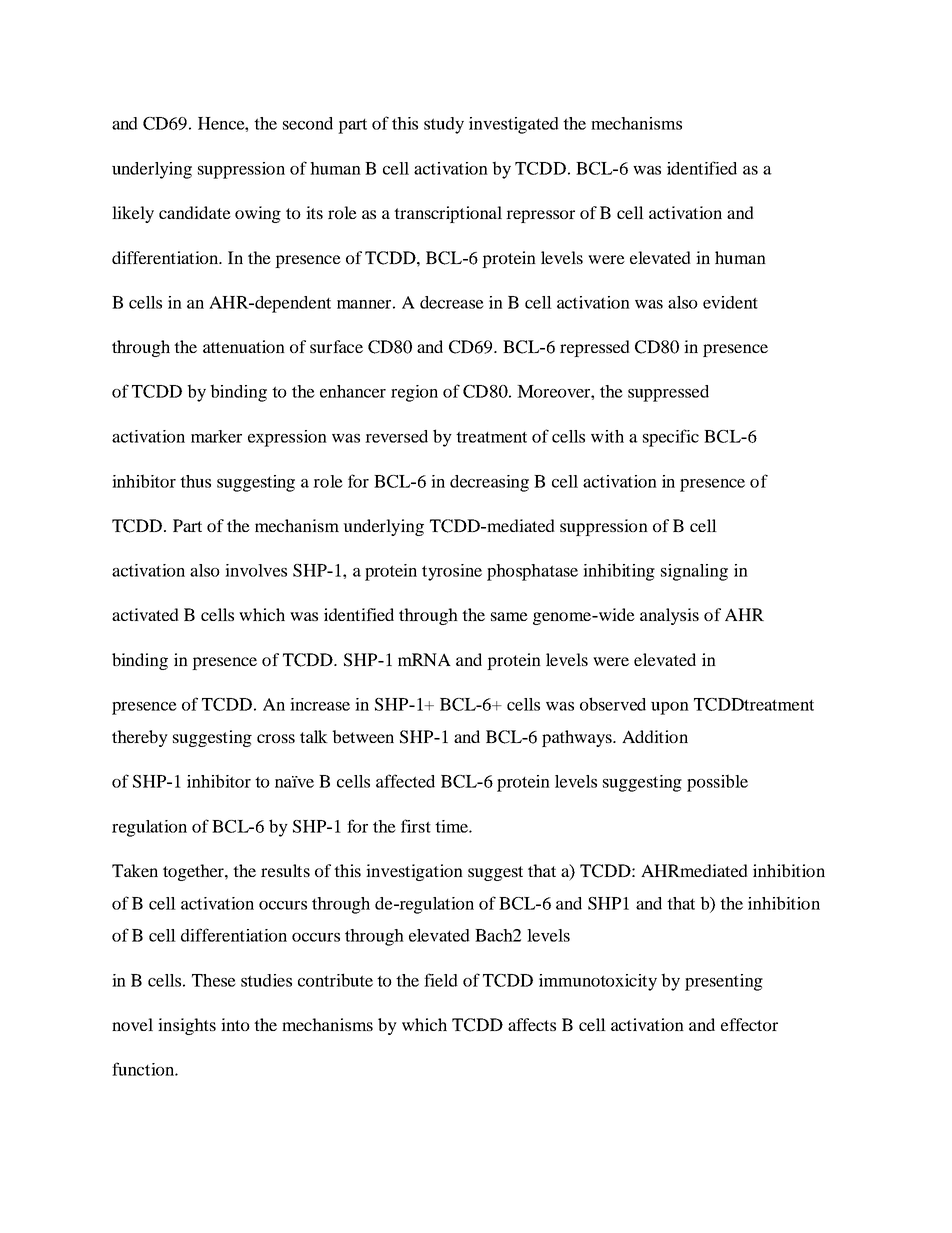 The image size is (952, 1233). What do you see at coordinates (452, 572) in the page?
I see `tyrosine` at bounding box center [452, 572].
